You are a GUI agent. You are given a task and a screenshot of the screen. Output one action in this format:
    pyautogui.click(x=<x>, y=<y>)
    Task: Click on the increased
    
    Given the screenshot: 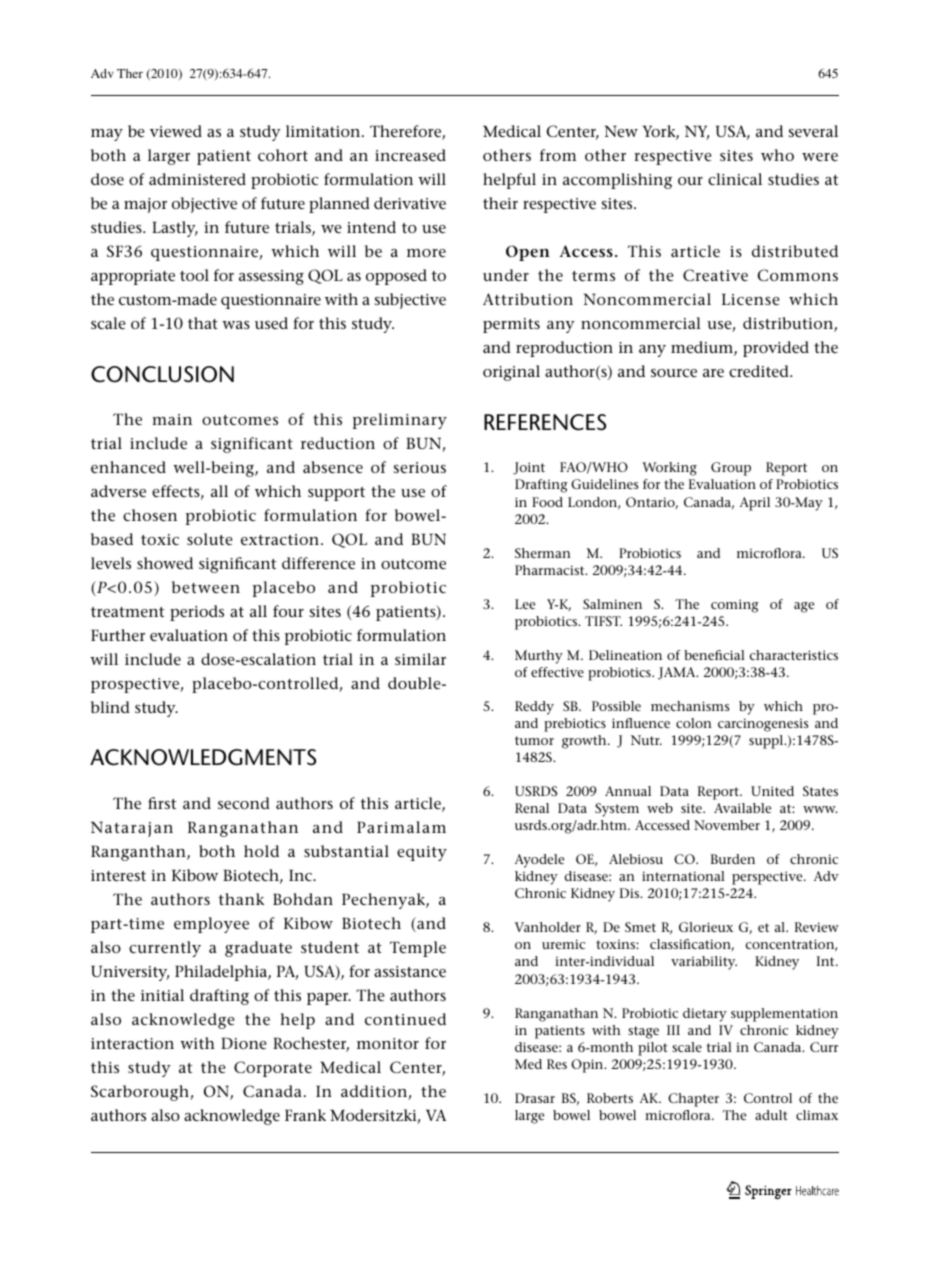 What is the action you would take?
    pyautogui.click(x=410, y=155)
